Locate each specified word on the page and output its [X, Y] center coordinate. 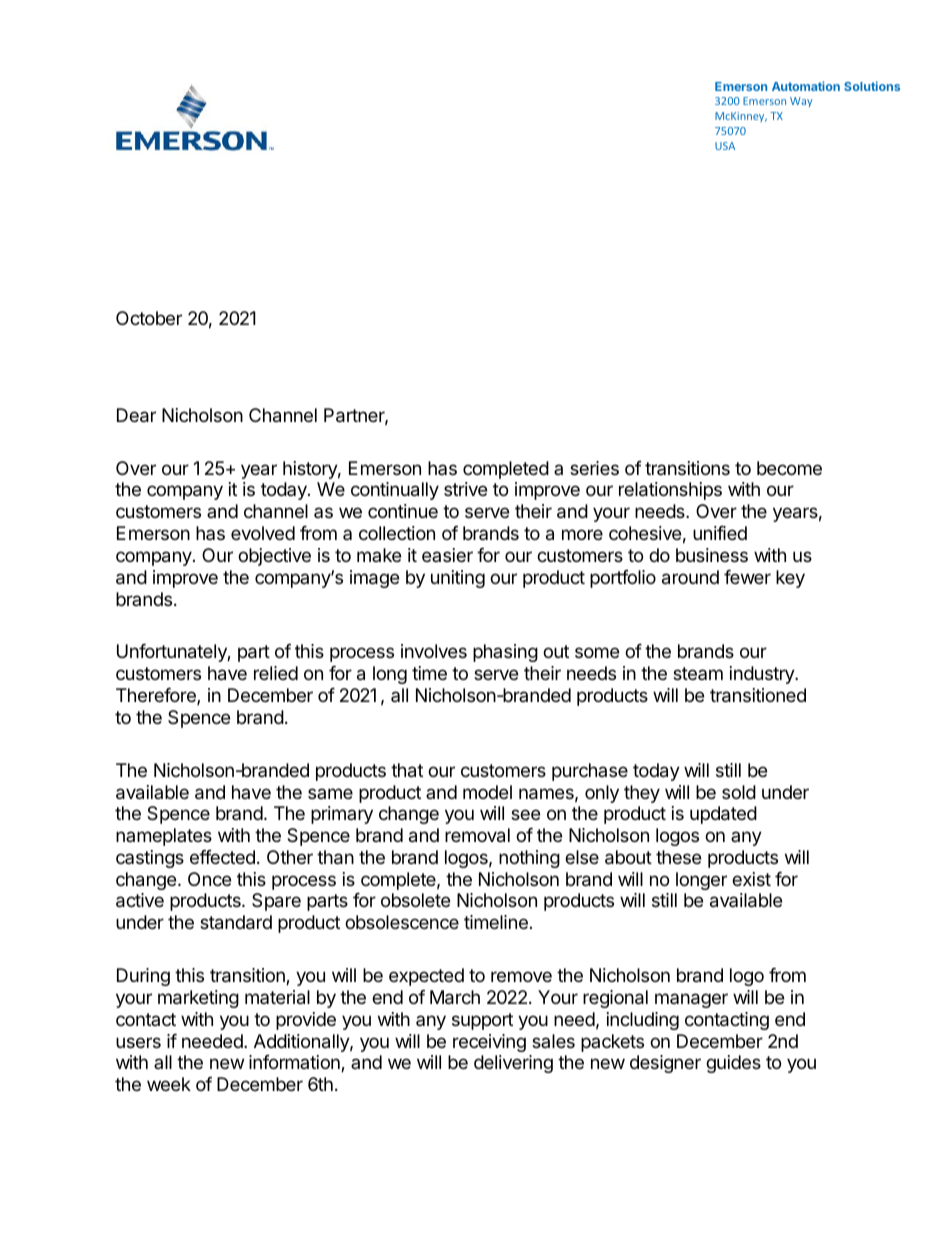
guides [733, 1064]
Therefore [157, 696]
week [169, 1084]
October [149, 318]
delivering [513, 1064]
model [487, 792]
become [789, 468]
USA [725, 146]
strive [465, 489]
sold [739, 792]
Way [801, 102]
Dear [136, 415]
